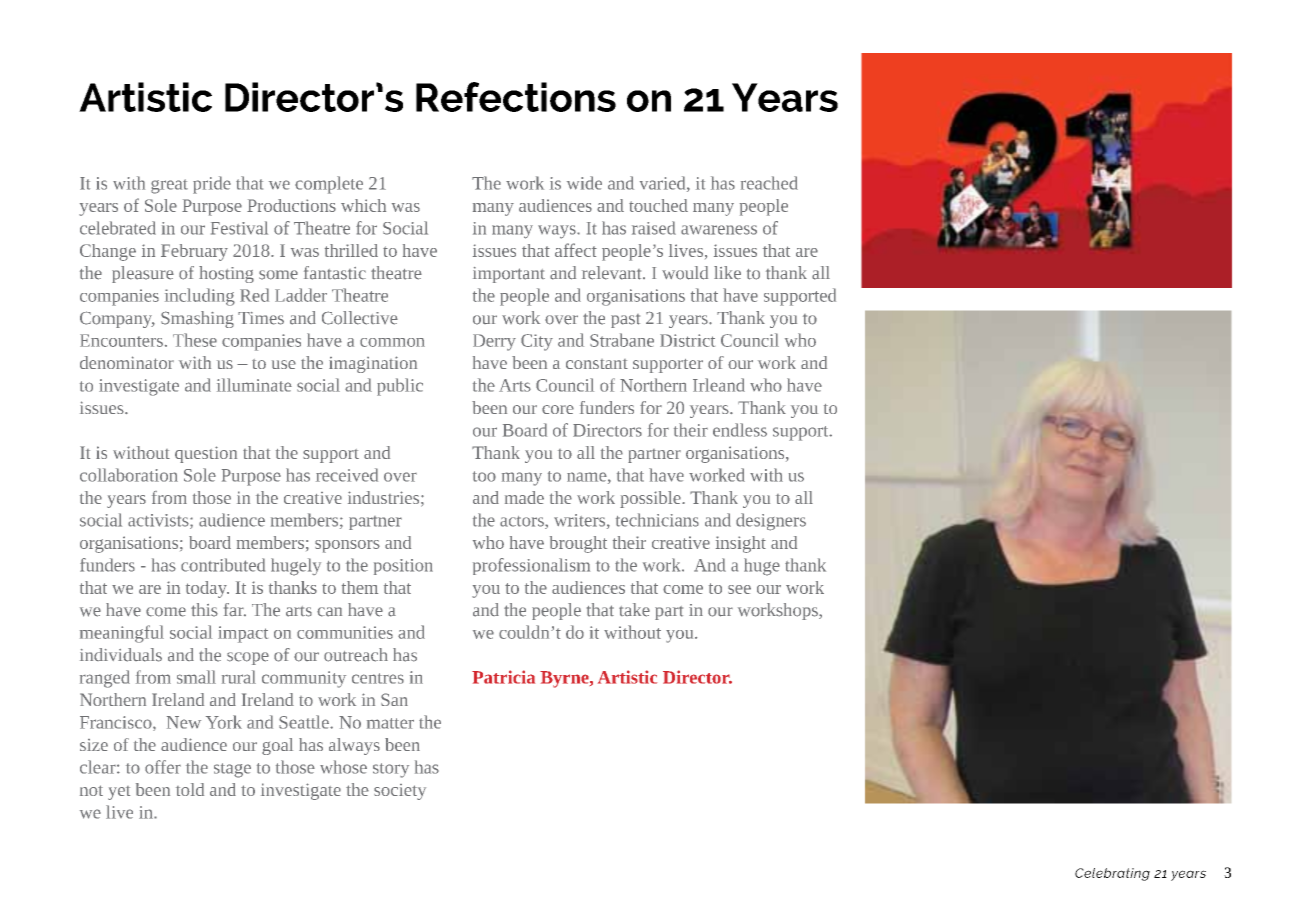 The image size is (1311, 924). I want to click on contributed, so click(223, 565).
